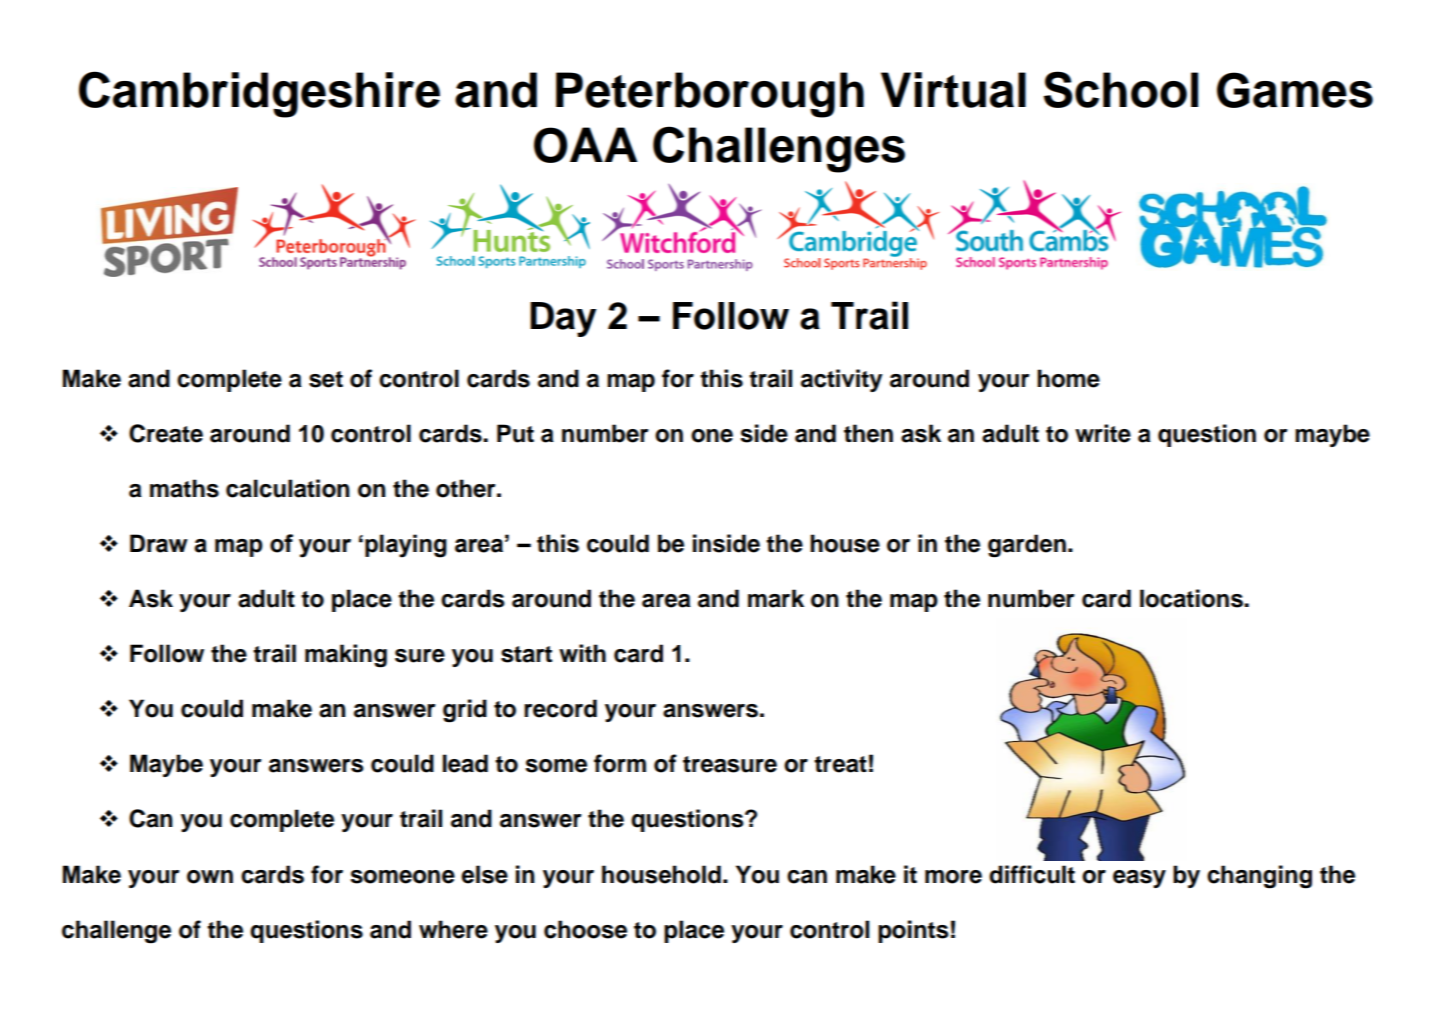 Image resolution: width=1439 pixels, height=1018 pixels. What do you see at coordinates (210, 877) in the screenshot?
I see `own` at bounding box center [210, 877].
